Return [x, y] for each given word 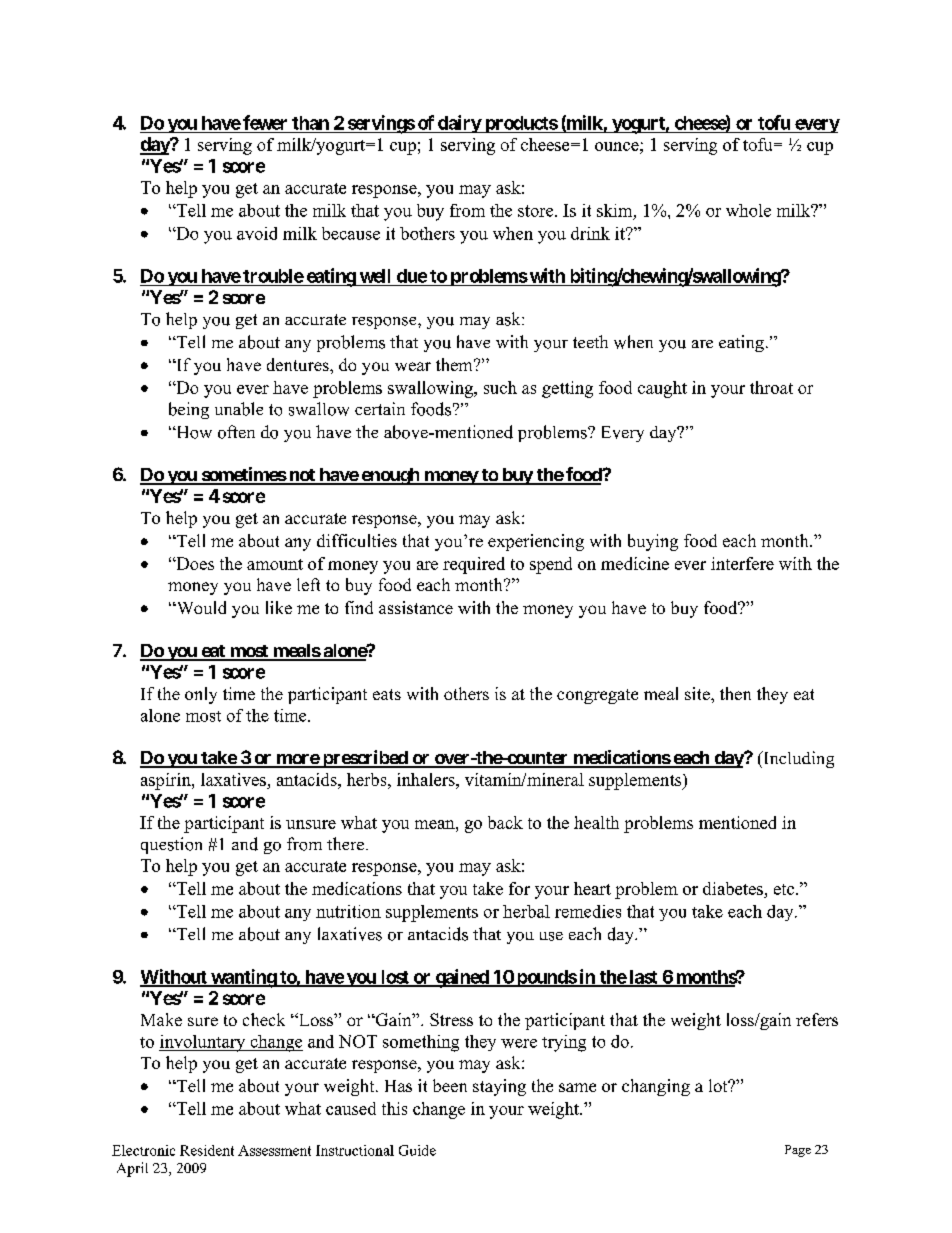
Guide [417, 1150]
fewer [265, 122]
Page [798, 1151]
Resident [207, 1150]
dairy [459, 124]
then [735, 693]
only [201, 695]
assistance [416, 607]
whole [748, 210]
